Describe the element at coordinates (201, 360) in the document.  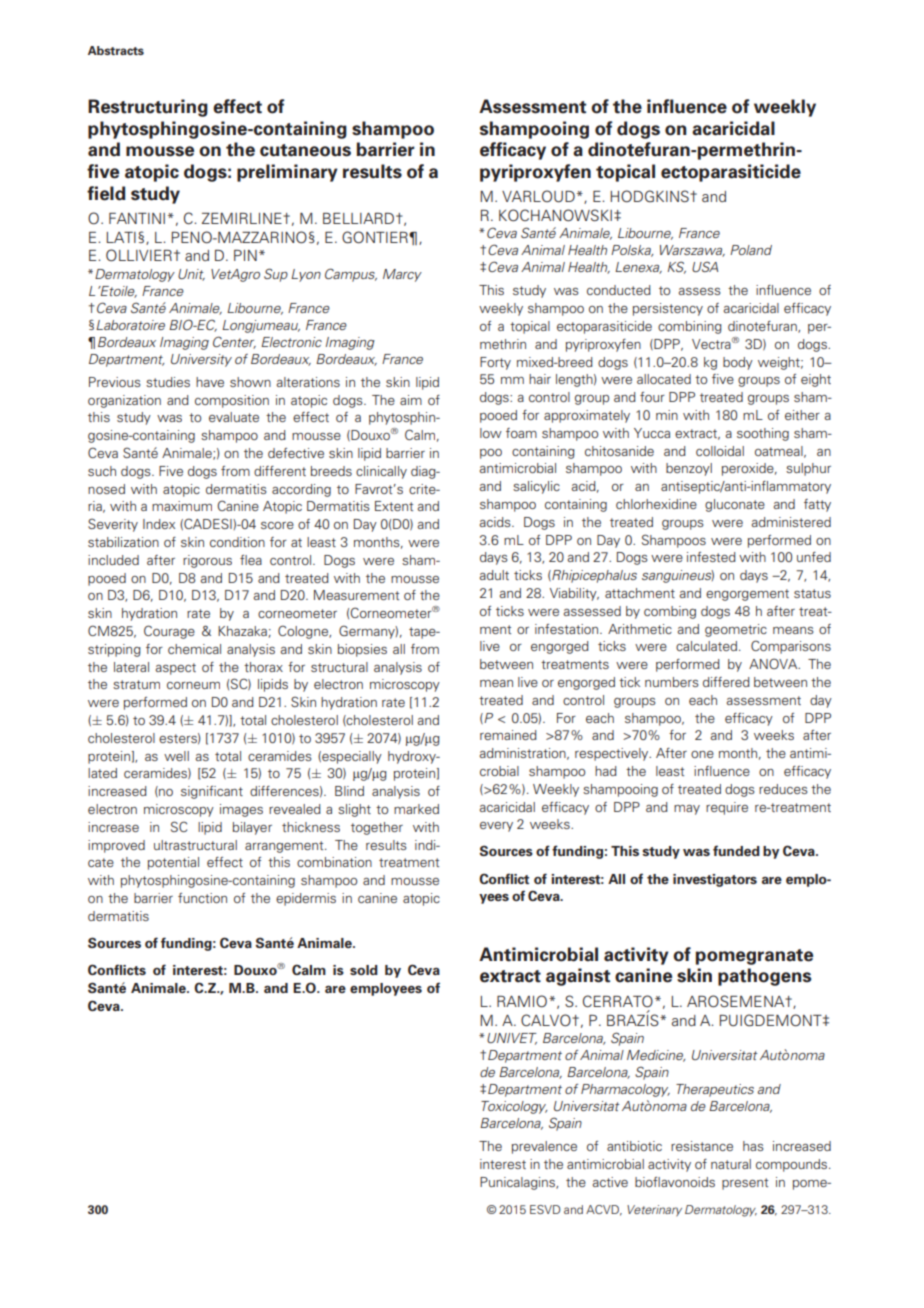
I see `University` at that location.
